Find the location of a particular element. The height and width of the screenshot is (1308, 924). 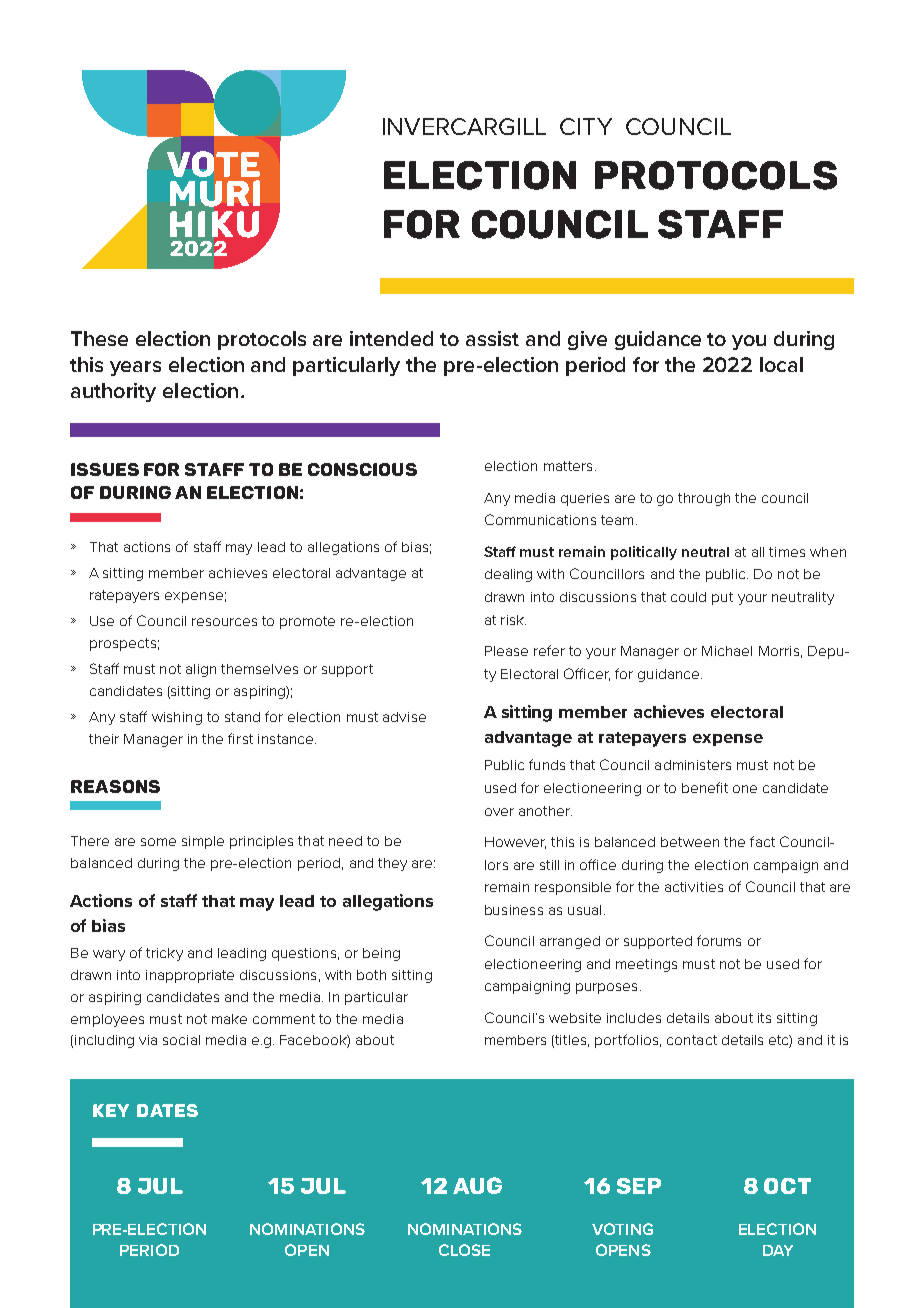

authority is located at coordinates (113, 392).
